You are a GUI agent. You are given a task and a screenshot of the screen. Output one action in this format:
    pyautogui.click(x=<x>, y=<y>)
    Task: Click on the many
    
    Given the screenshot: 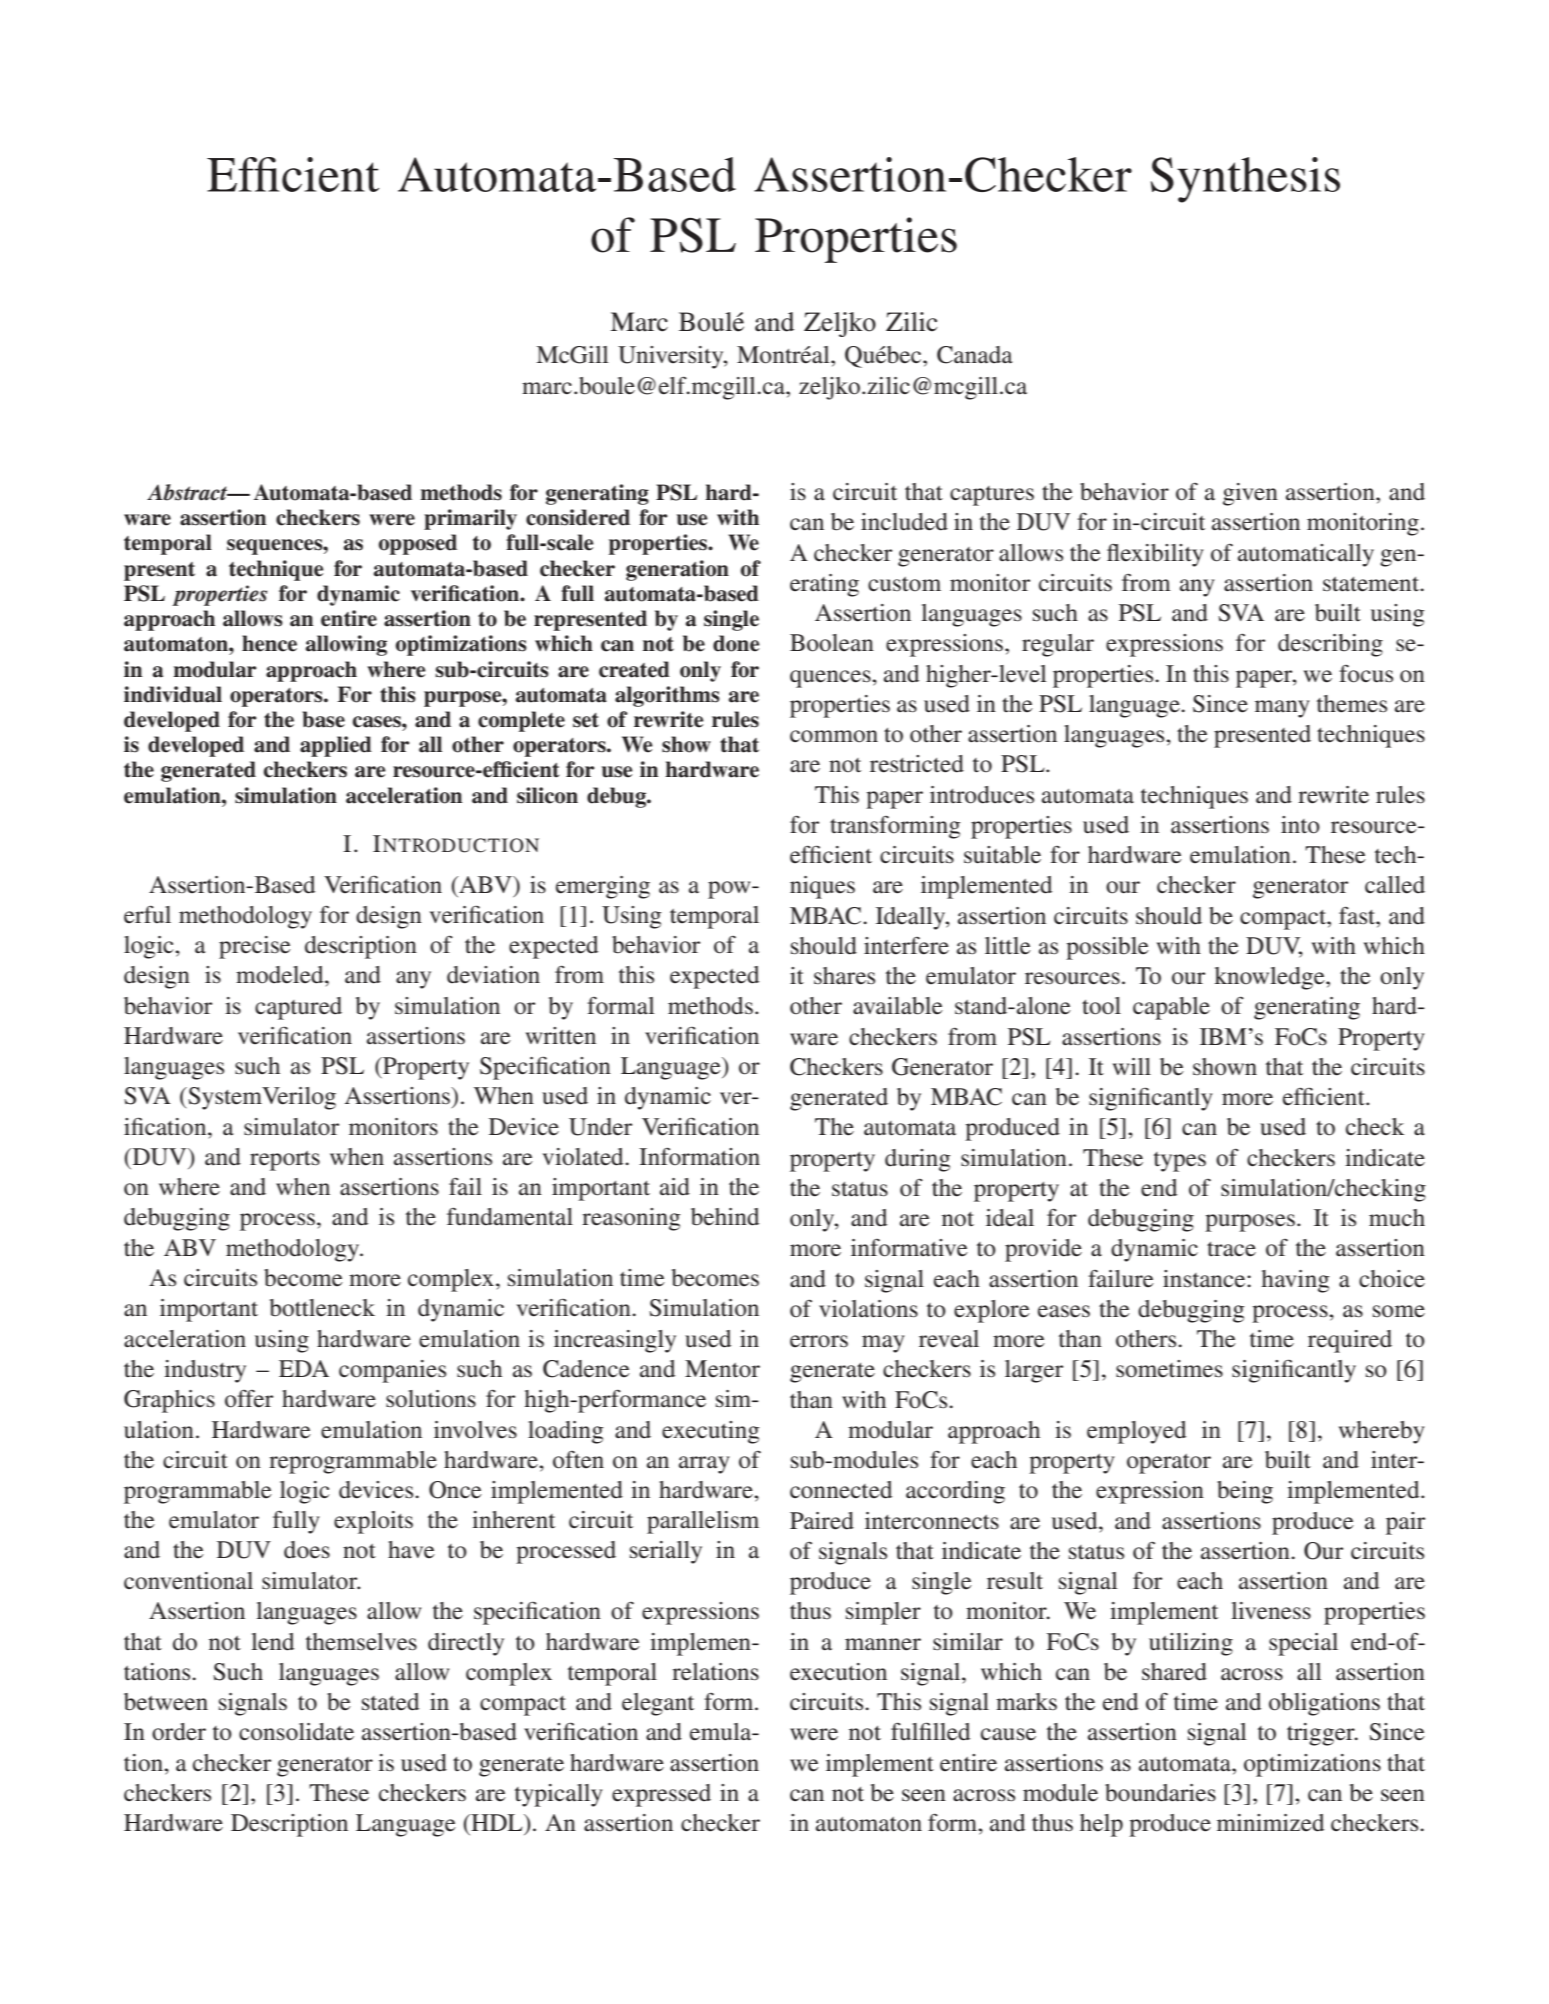 What is the action you would take?
    pyautogui.click(x=1282, y=709)
